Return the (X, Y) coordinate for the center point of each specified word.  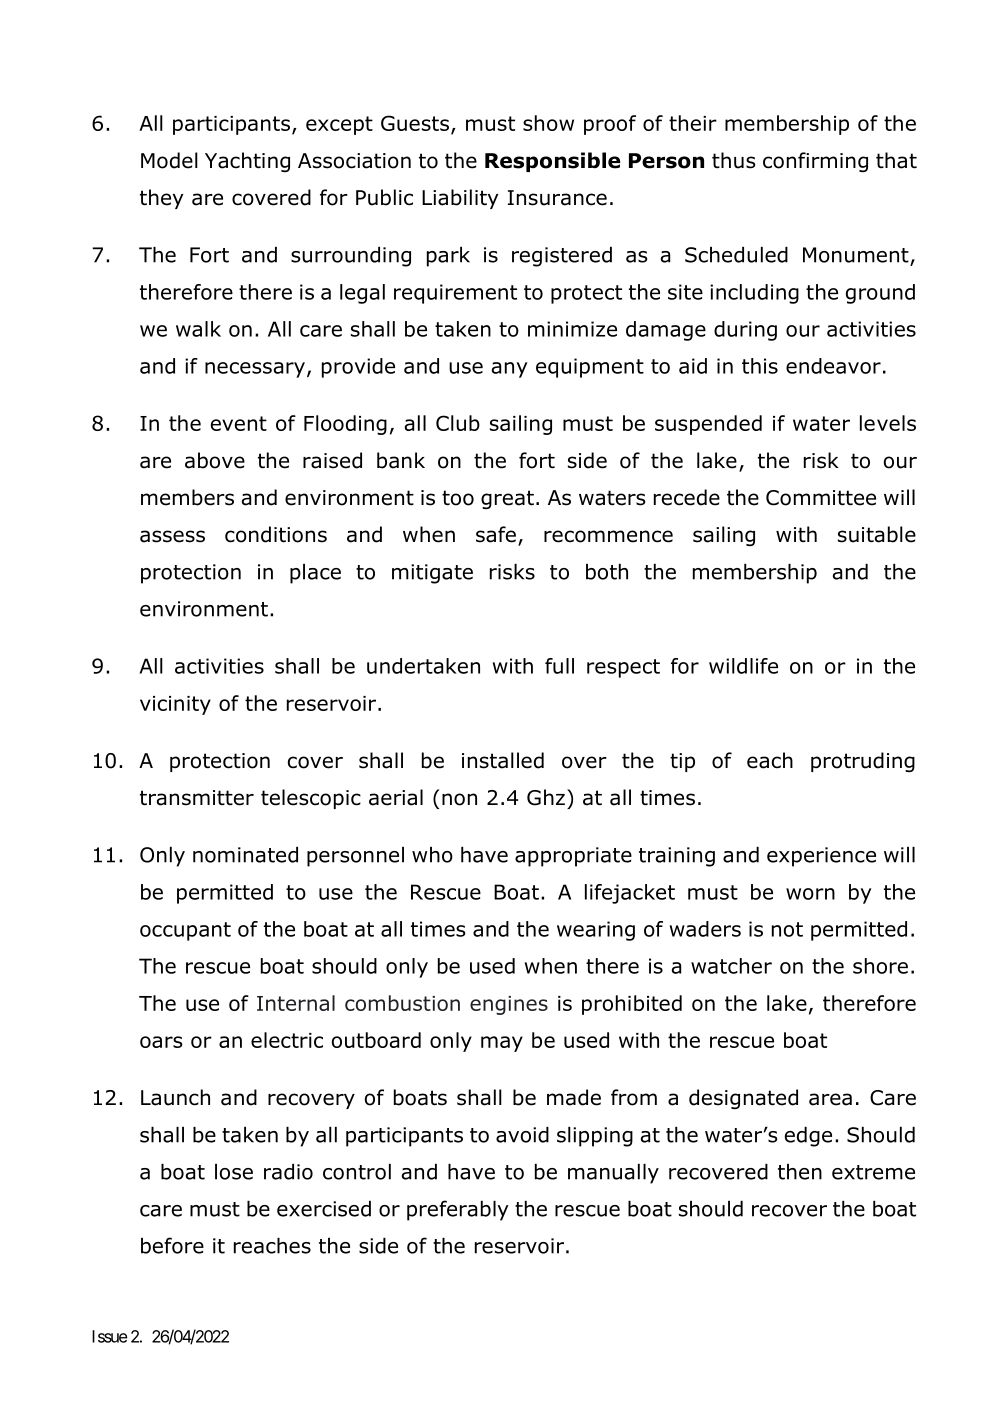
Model (169, 160)
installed (503, 760)
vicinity (175, 705)
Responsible (552, 162)
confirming (815, 162)
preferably (458, 1210)
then (800, 1172)
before (172, 1245)
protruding (863, 762)
